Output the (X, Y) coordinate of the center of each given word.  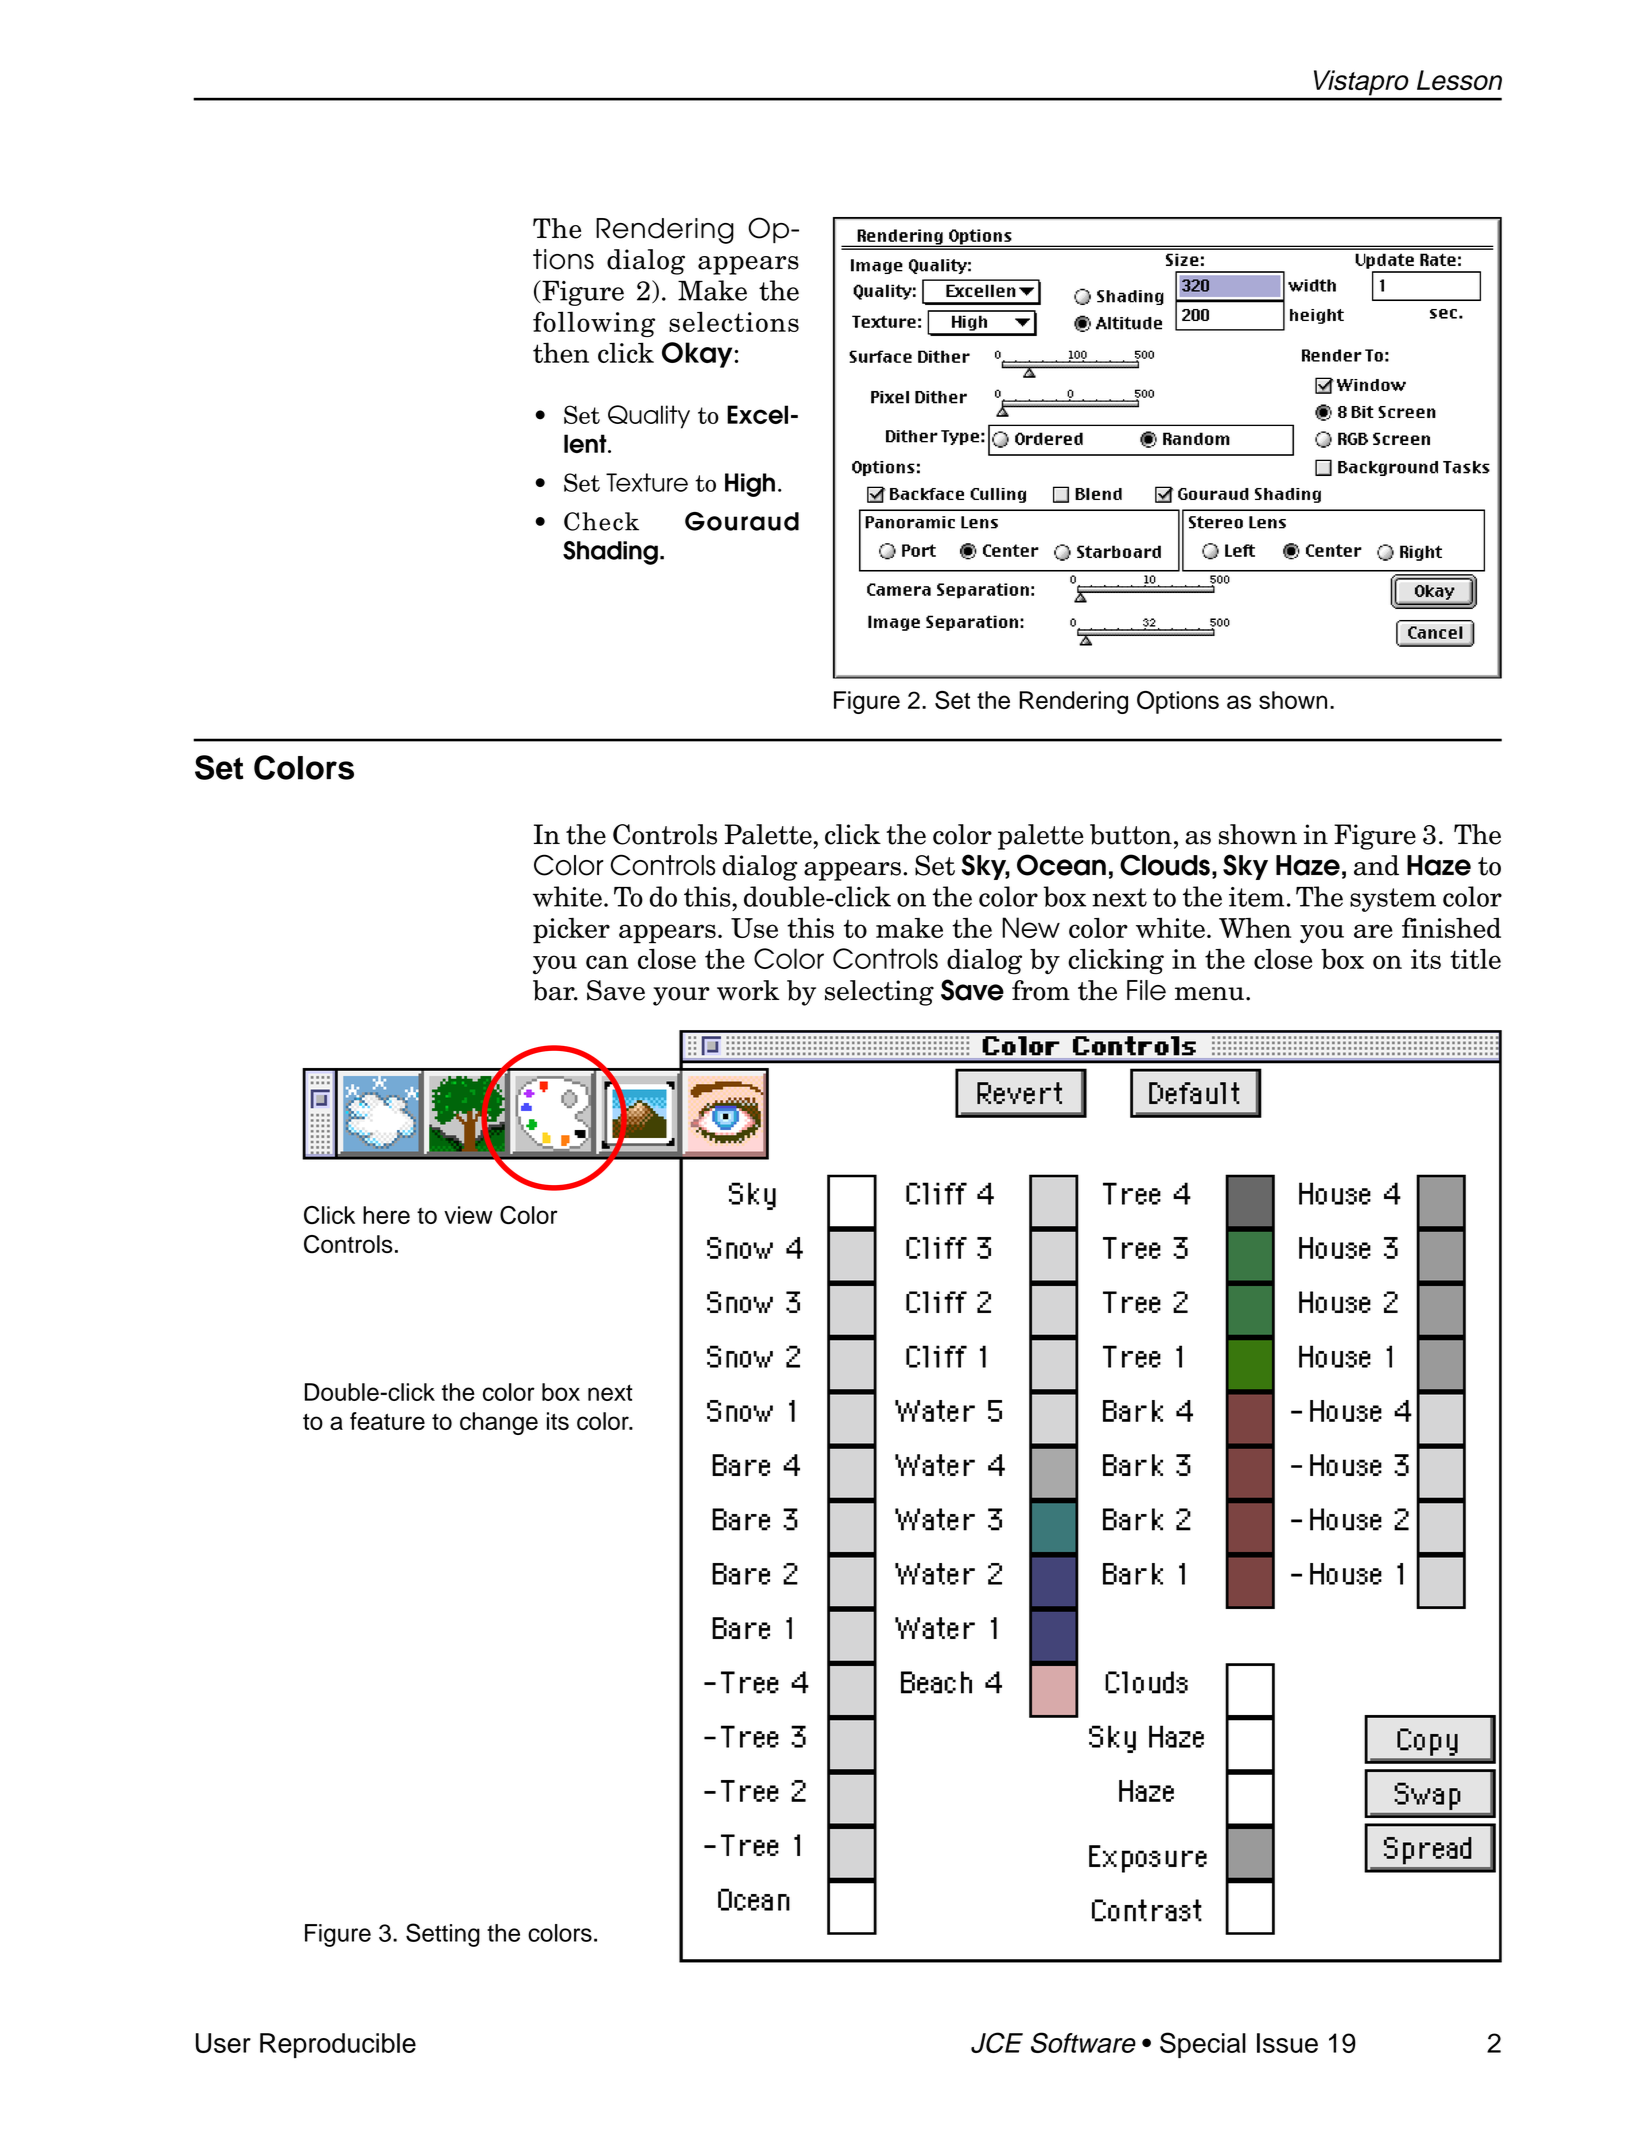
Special (1203, 2045)
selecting (879, 993)
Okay (697, 355)
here (386, 1215)
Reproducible (338, 2045)
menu (1209, 994)
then (561, 352)
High (750, 485)
